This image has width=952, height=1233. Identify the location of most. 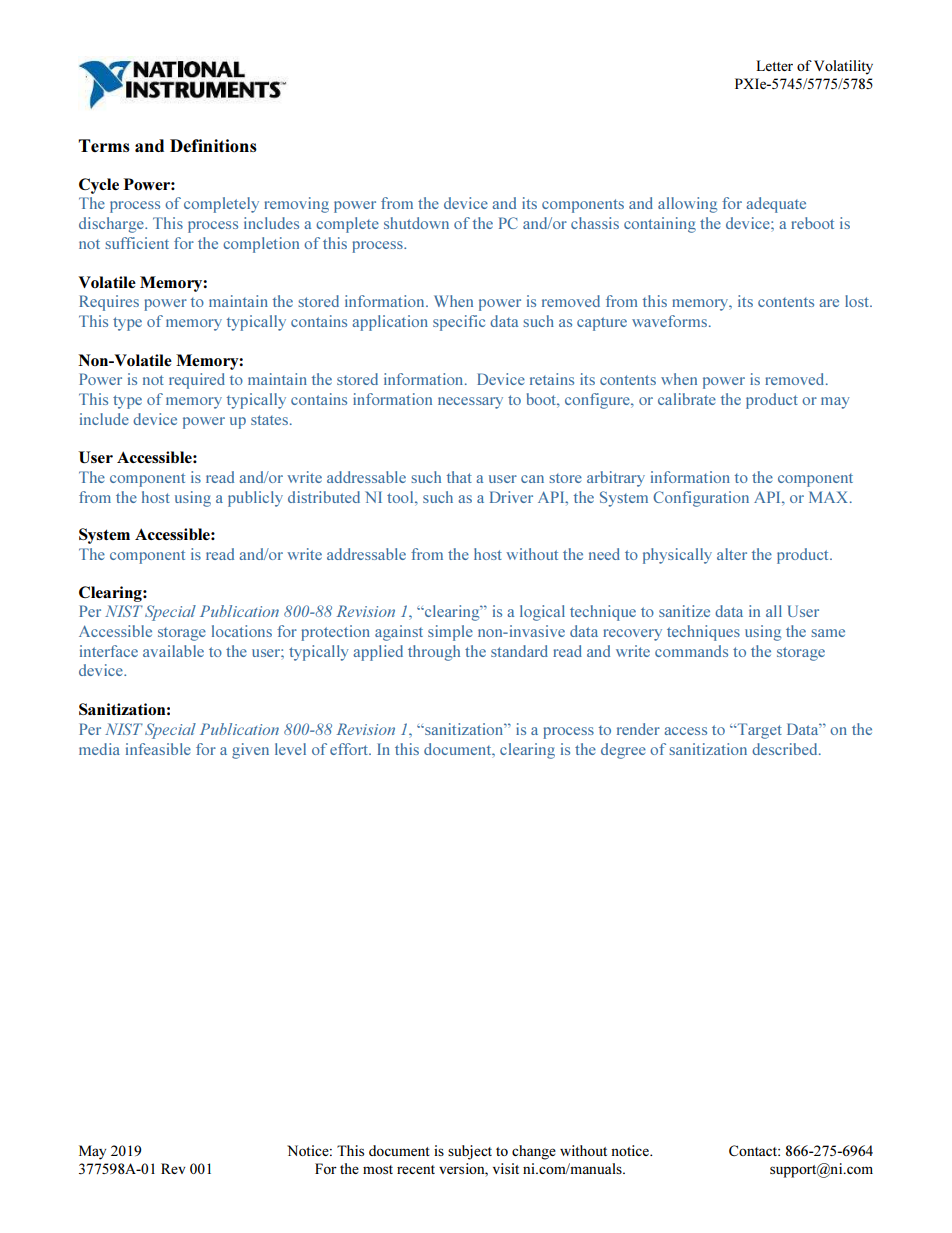
(378, 1169).
